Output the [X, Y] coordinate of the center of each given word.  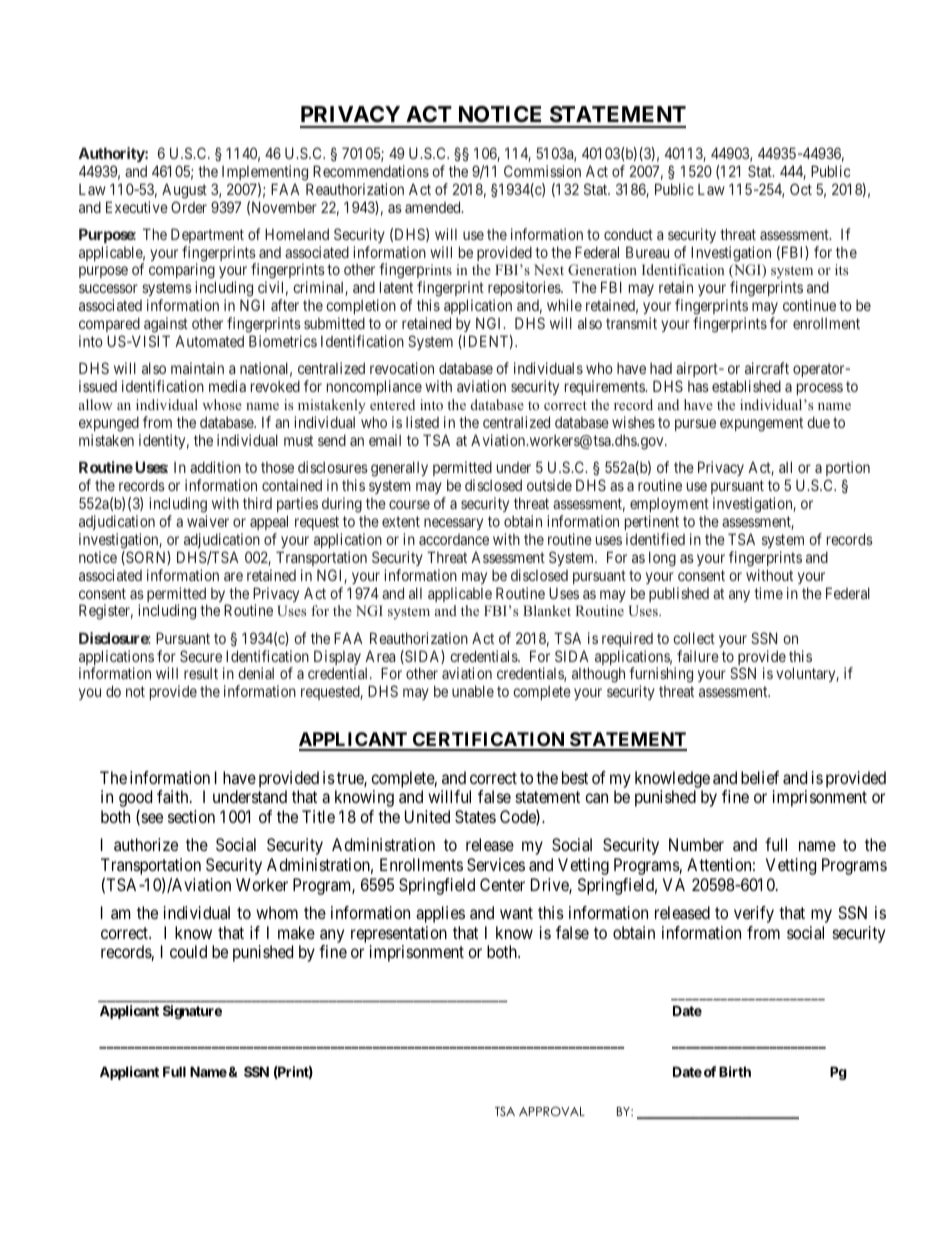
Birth [735, 1071]
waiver [208, 521]
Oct [801, 189]
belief [760, 777]
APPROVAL [552, 1112]
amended [434, 207]
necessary [453, 524]
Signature [192, 1012]
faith [174, 796]
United [427, 816]
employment [669, 505]
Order [189, 207]
